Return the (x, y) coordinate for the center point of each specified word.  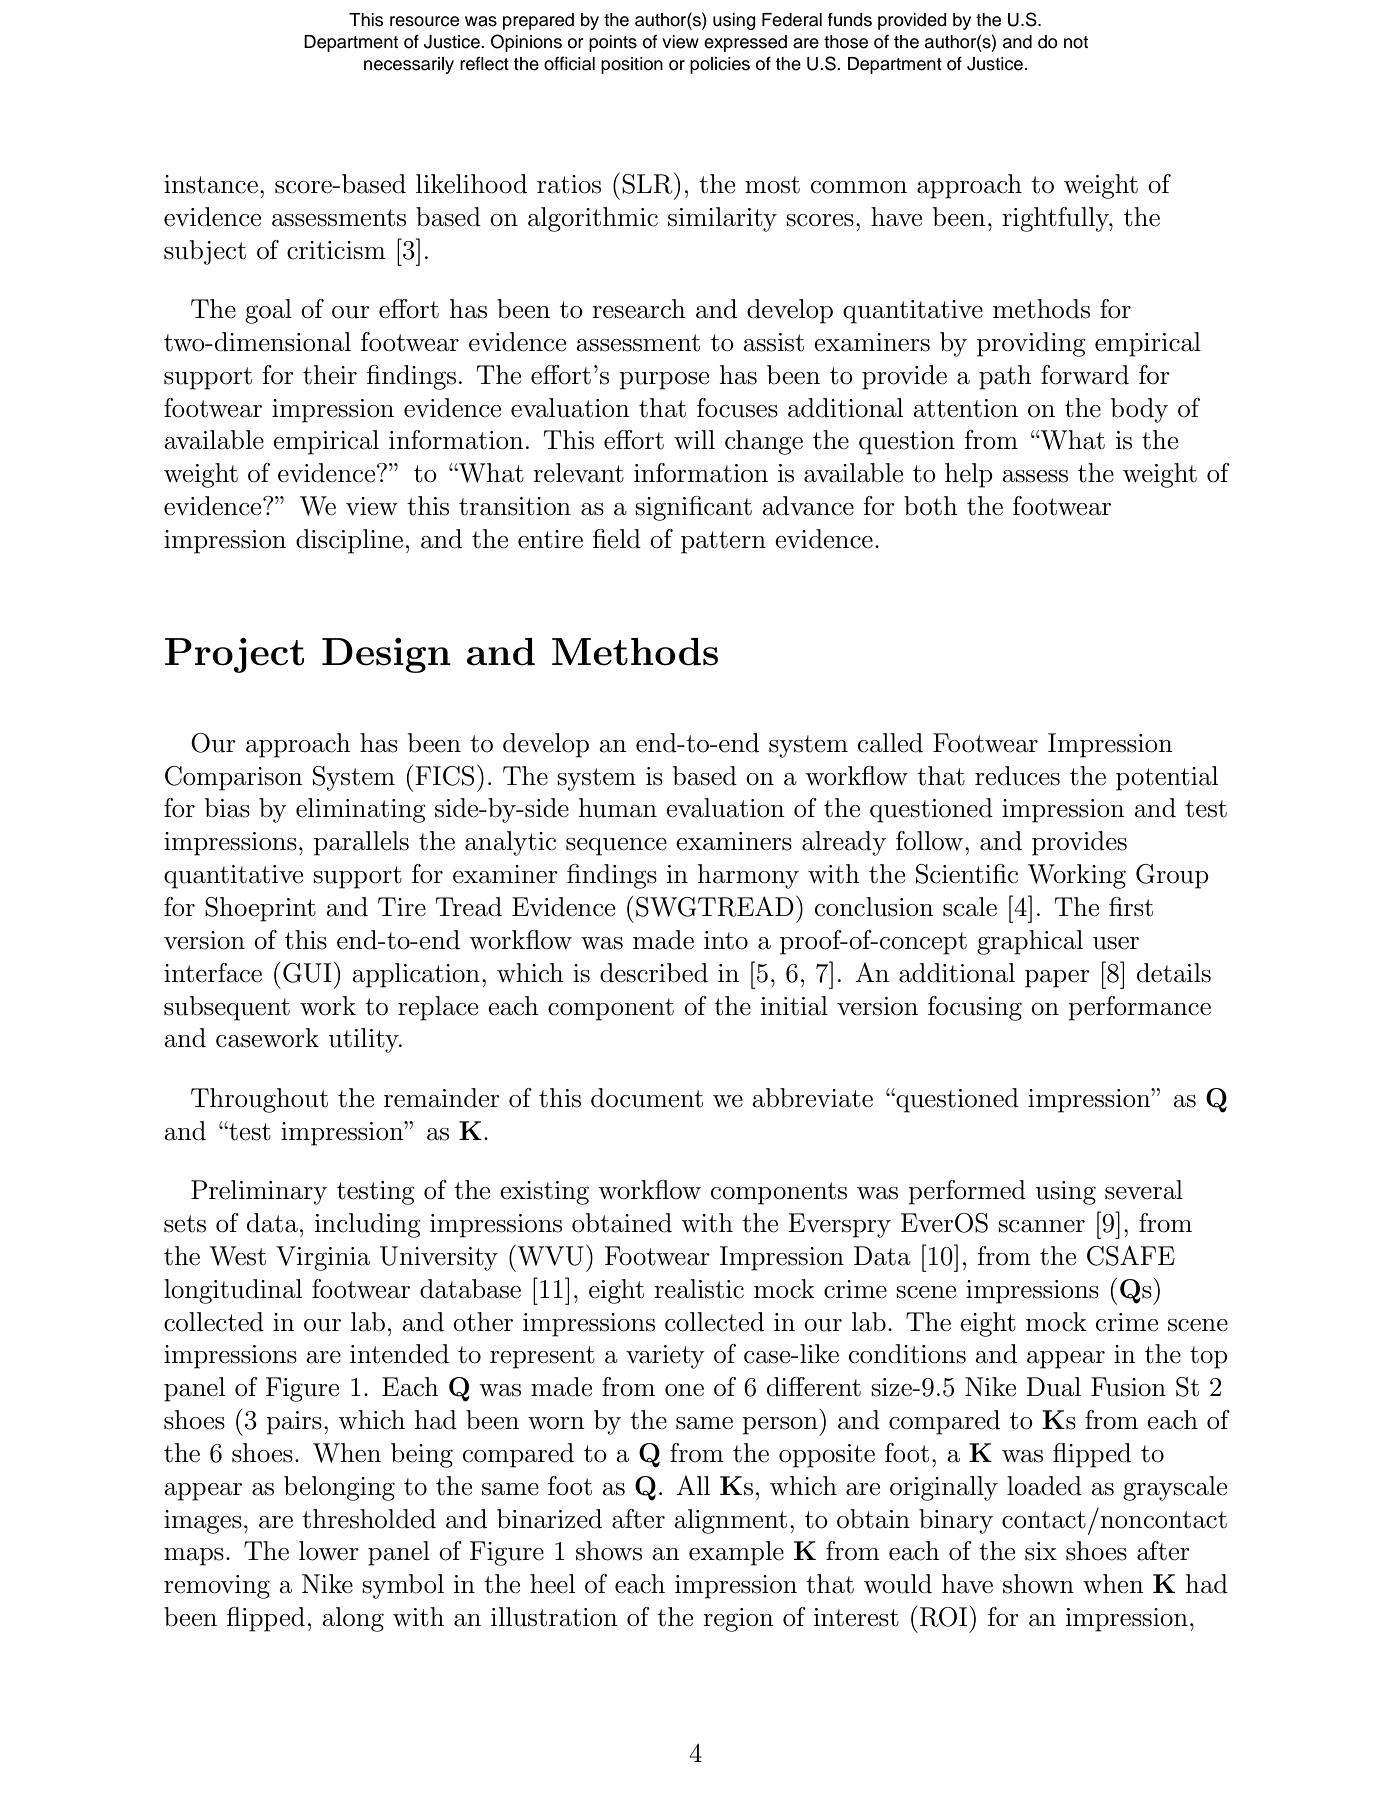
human (618, 808)
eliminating (361, 810)
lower (329, 1551)
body (1139, 410)
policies (720, 65)
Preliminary (259, 1192)
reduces (1017, 776)
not (1076, 42)
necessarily (409, 65)
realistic (699, 1289)
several (1144, 1190)
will (694, 439)
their (330, 375)
